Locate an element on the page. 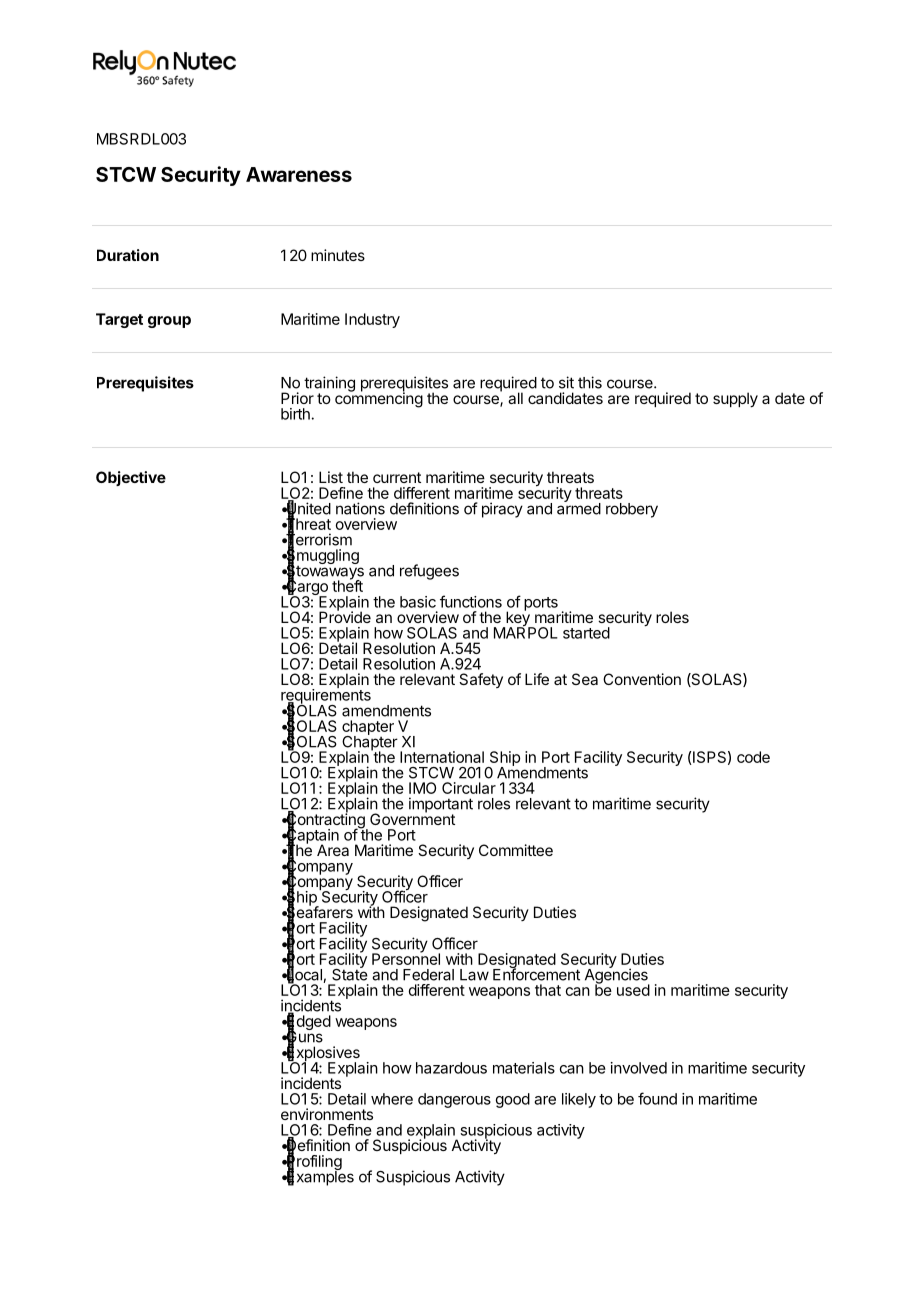 The image size is (924, 1308). Duration is located at coordinates (128, 255).
